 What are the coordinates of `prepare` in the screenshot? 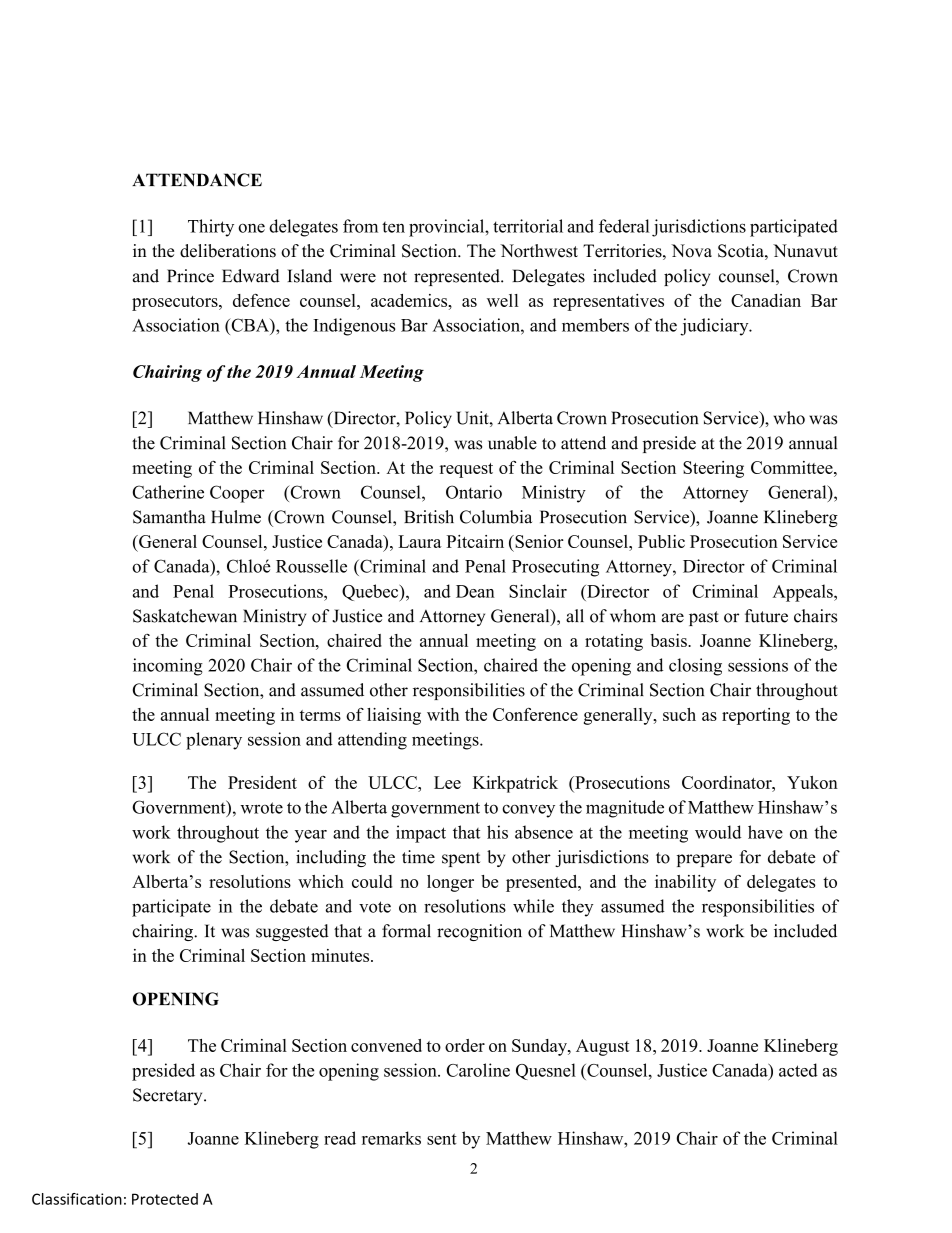 It's located at (704, 860).
